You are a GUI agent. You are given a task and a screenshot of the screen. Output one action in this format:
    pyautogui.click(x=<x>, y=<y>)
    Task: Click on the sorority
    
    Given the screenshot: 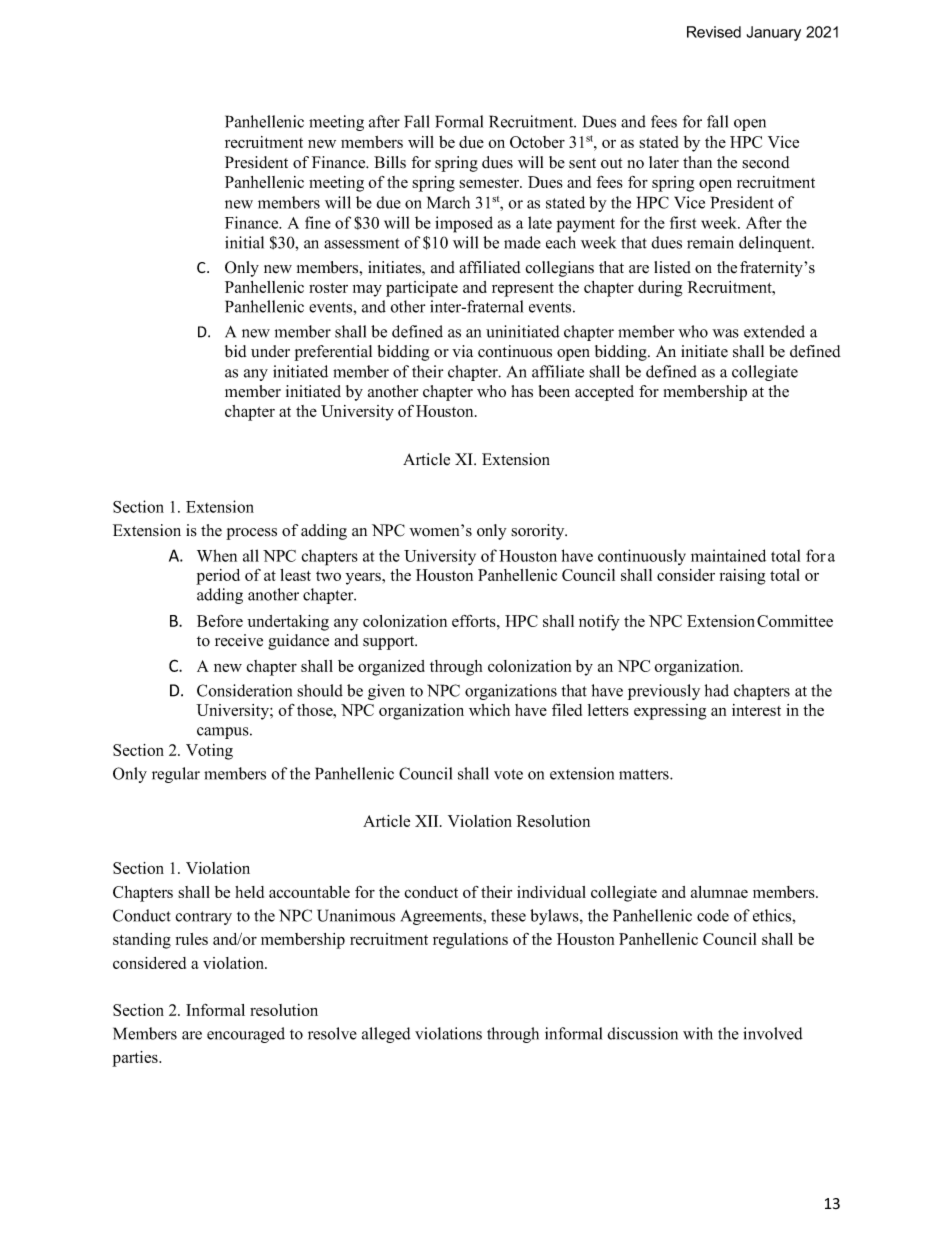 What is the action you would take?
    pyautogui.click(x=539, y=532)
